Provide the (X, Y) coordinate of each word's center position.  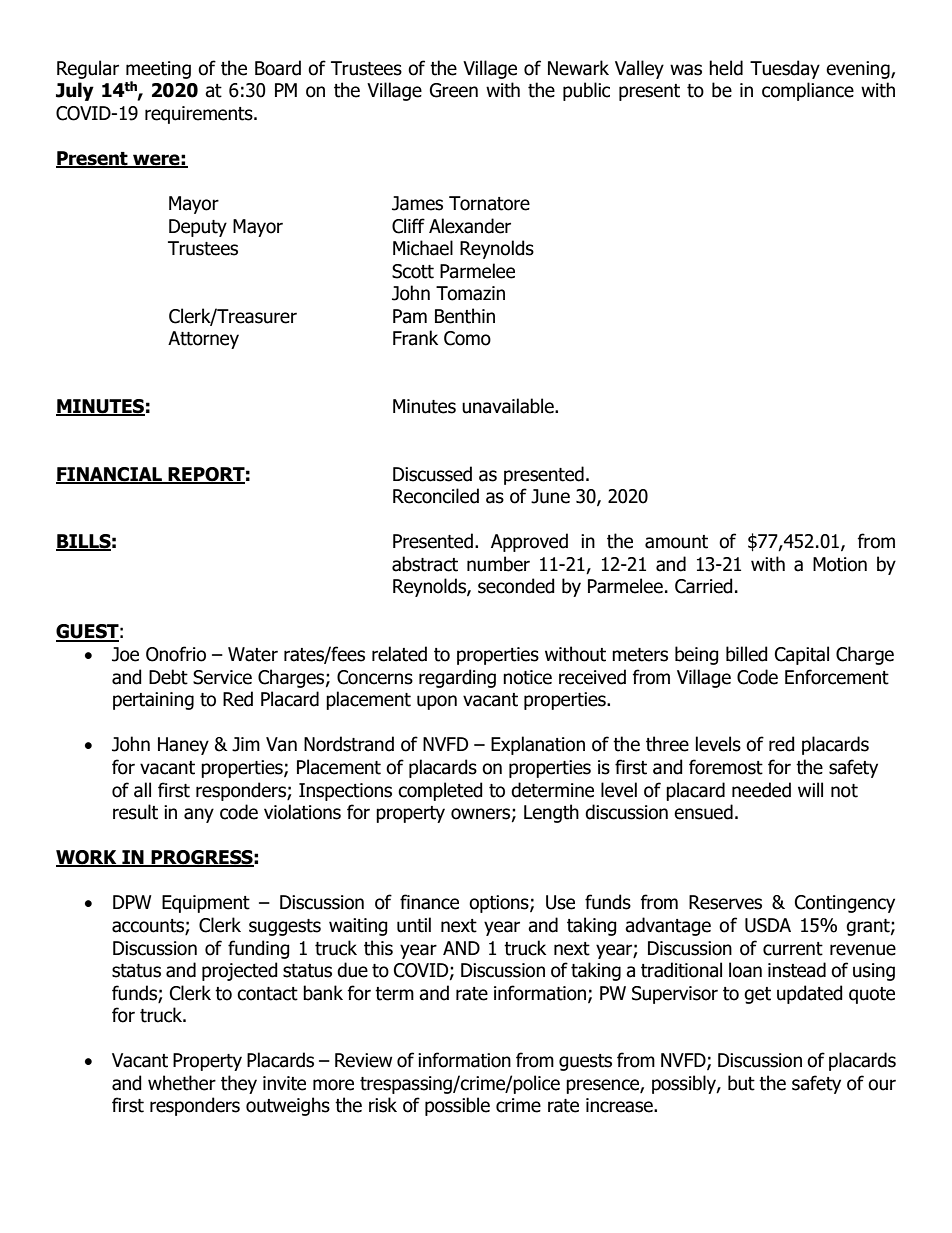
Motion (840, 564)
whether (182, 1083)
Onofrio (176, 654)
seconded (516, 586)
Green (454, 90)
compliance (808, 91)
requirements (200, 115)
